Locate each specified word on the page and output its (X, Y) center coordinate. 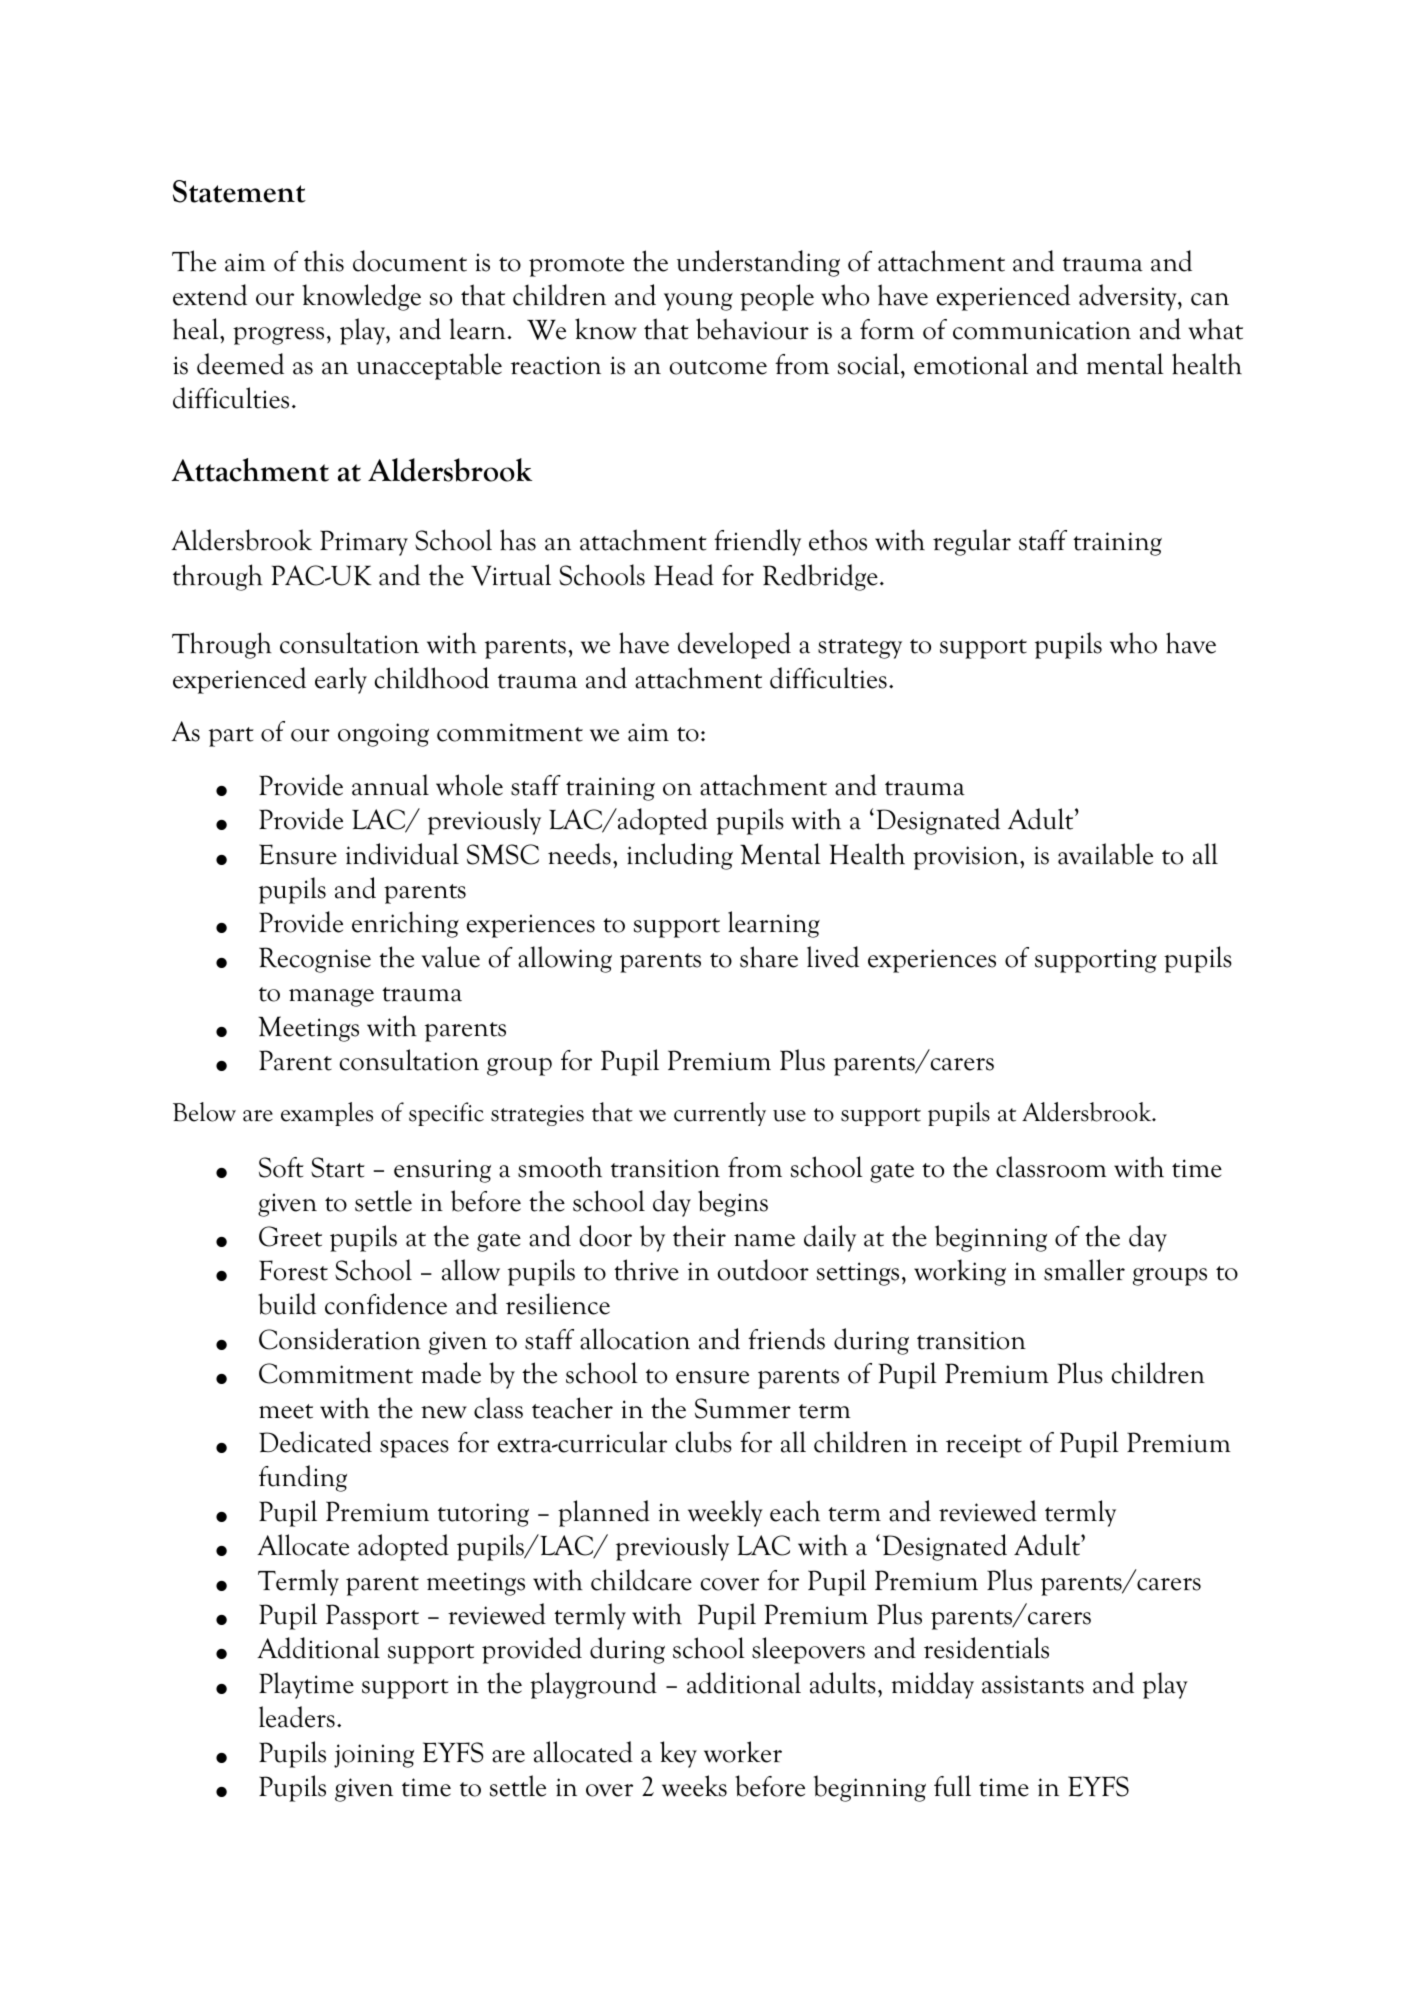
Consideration (340, 1339)
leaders (297, 1717)
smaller (1084, 1270)
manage (331, 998)
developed (734, 645)
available (1105, 854)
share (769, 957)
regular (972, 542)
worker (743, 1752)
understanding (758, 263)
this (324, 261)
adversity (1129, 297)
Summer (743, 1408)
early (341, 680)
